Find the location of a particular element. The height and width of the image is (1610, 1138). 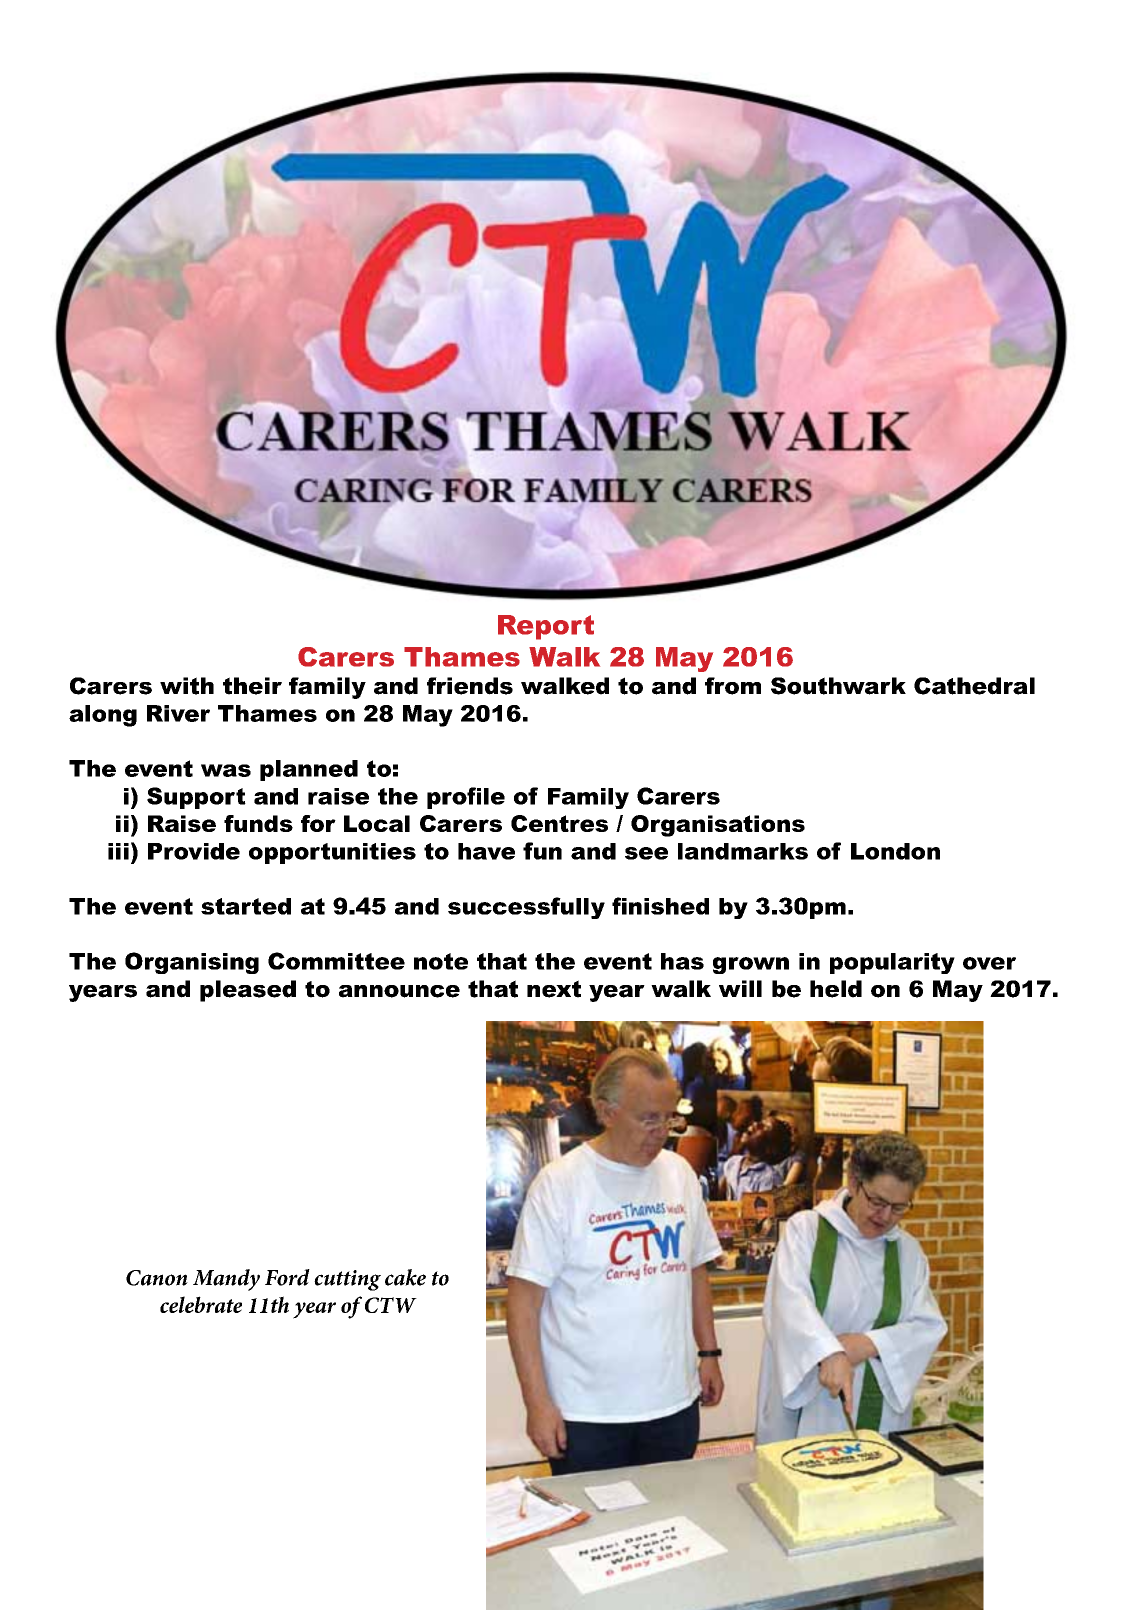

Support is located at coordinates (196, 798).
